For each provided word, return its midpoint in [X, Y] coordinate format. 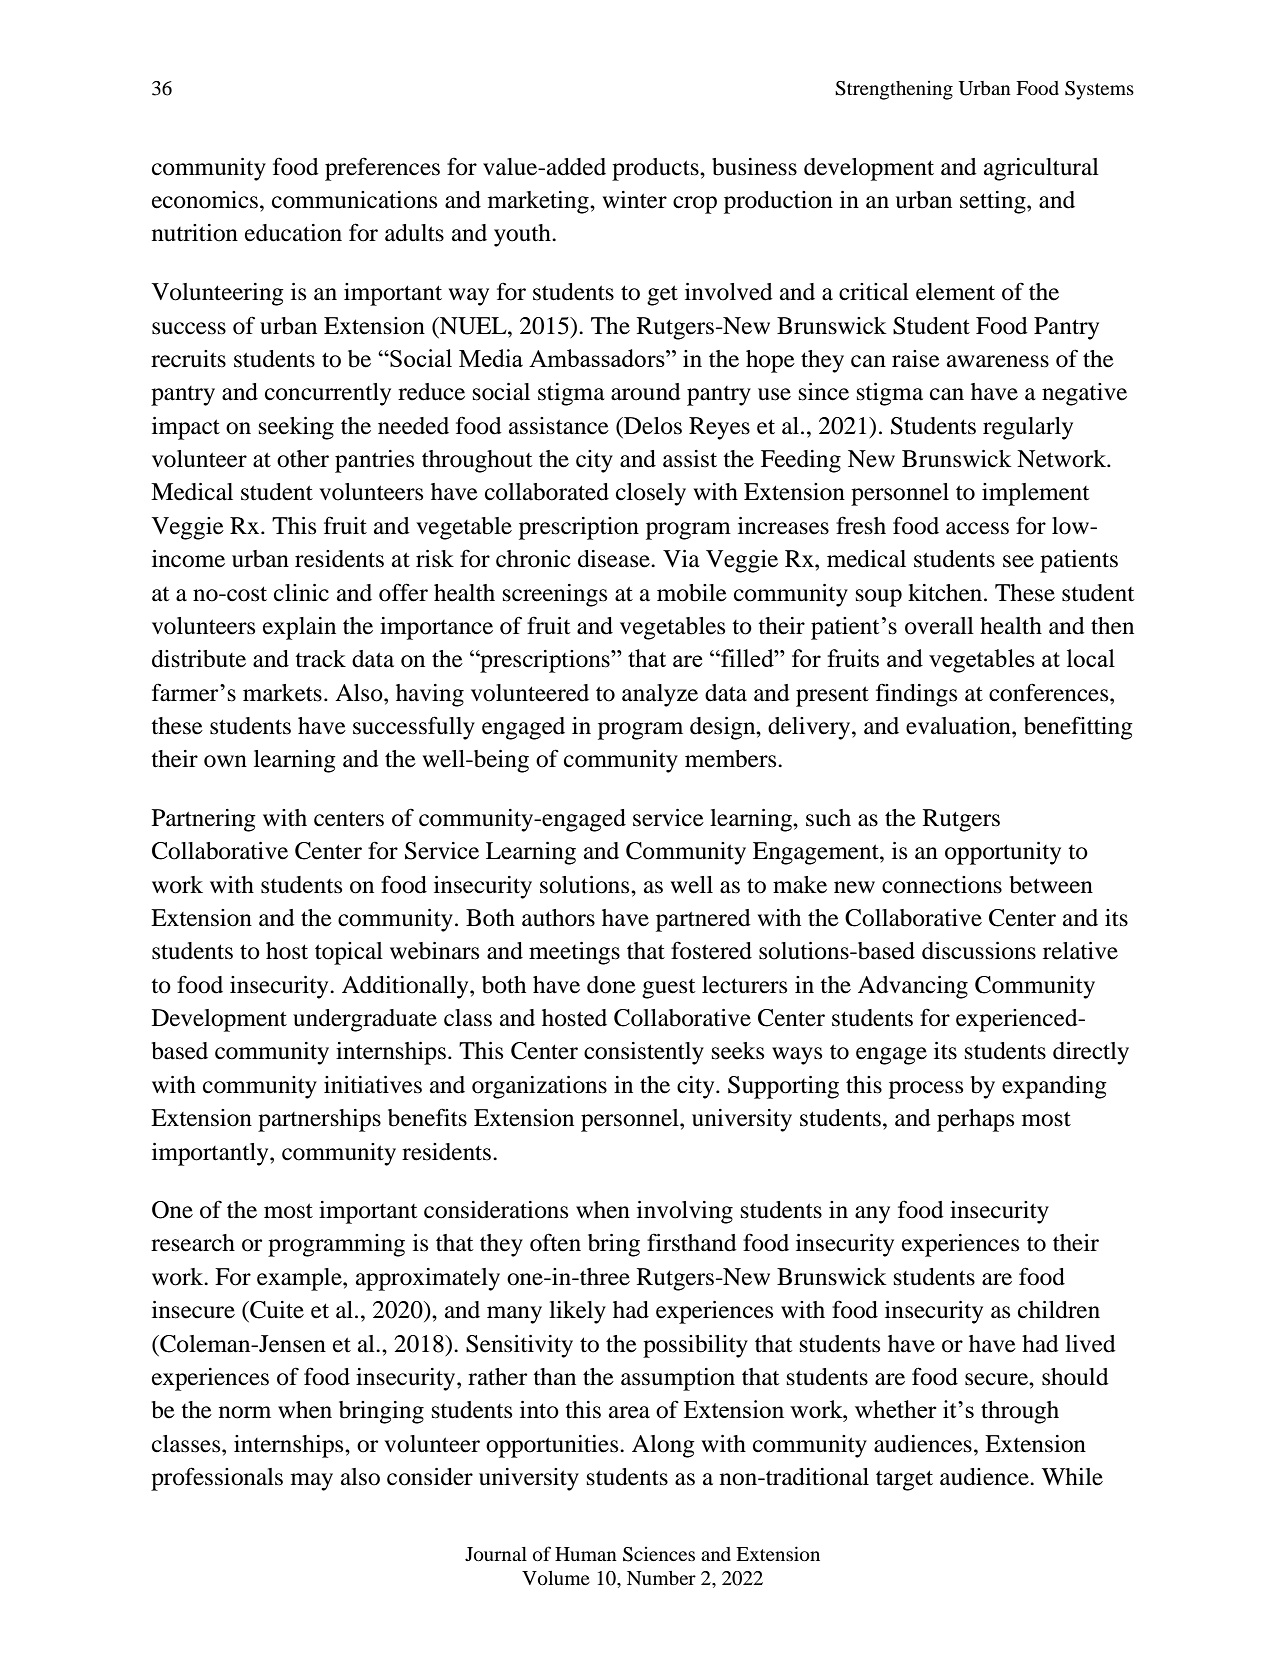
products [656, 169]
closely [651, 494]
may [312, 1482]
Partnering [204, 820]
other [303, 459]
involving [685, 1212]
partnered [703, 920]
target [904, 1480]
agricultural [1041, 169]
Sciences [659, 1554]
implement [1036, 494]
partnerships [319, 1120]
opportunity [1003, 853]
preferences [382, 169]
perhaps [975, 1120]
